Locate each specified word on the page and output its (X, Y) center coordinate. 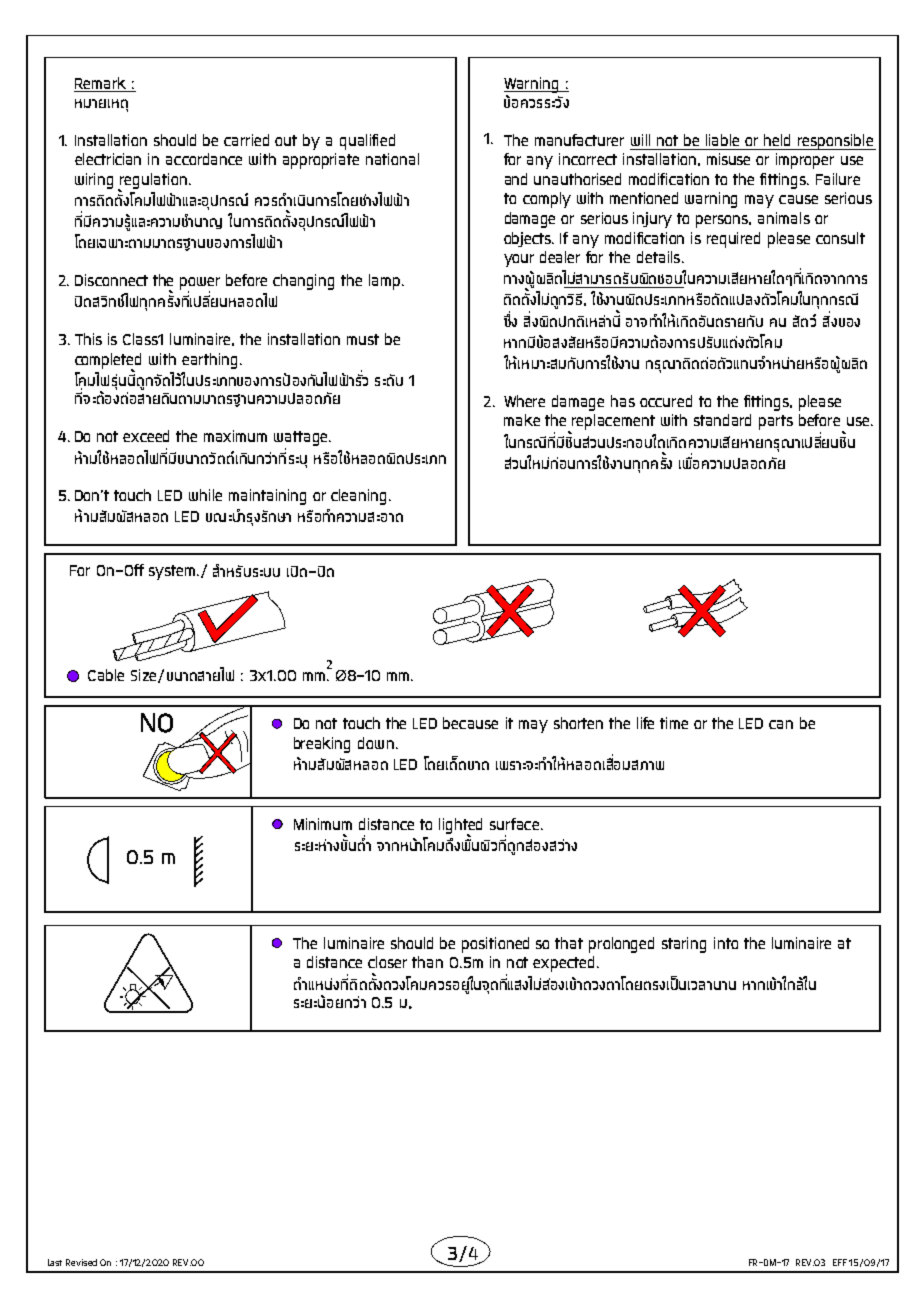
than (427, 962)
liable (722, 140)
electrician (108, 159)
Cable (106, 675)
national (392, 159)
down (376, 743)
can (781, 724)
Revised (81, 1262)
